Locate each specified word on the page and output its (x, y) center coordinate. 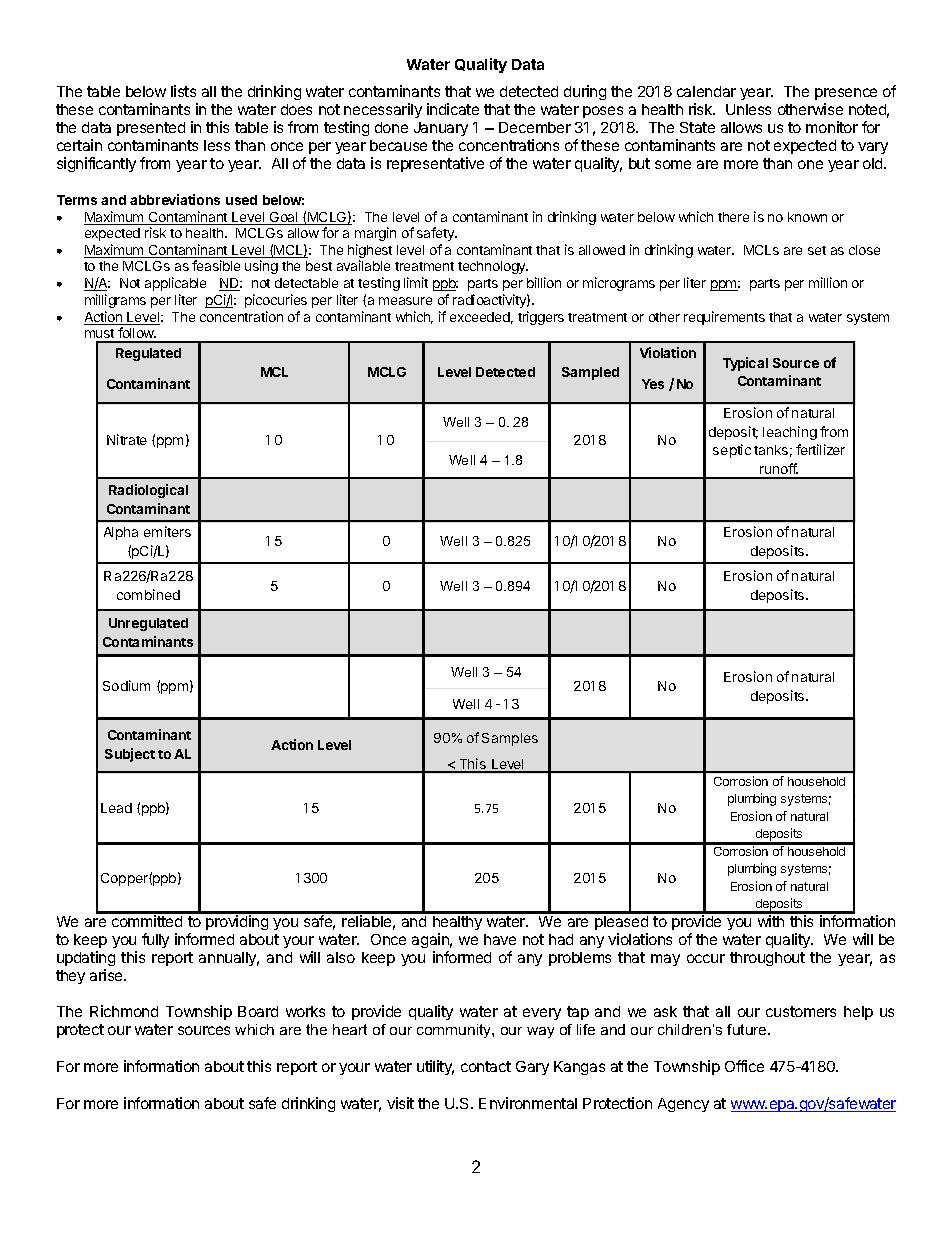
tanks (771, 450)
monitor (832, 127)
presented (151, 129)
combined (148, 594)
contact (486, 1066)
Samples (510, 739)
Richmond (124, 1011)
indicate (453, 109)
